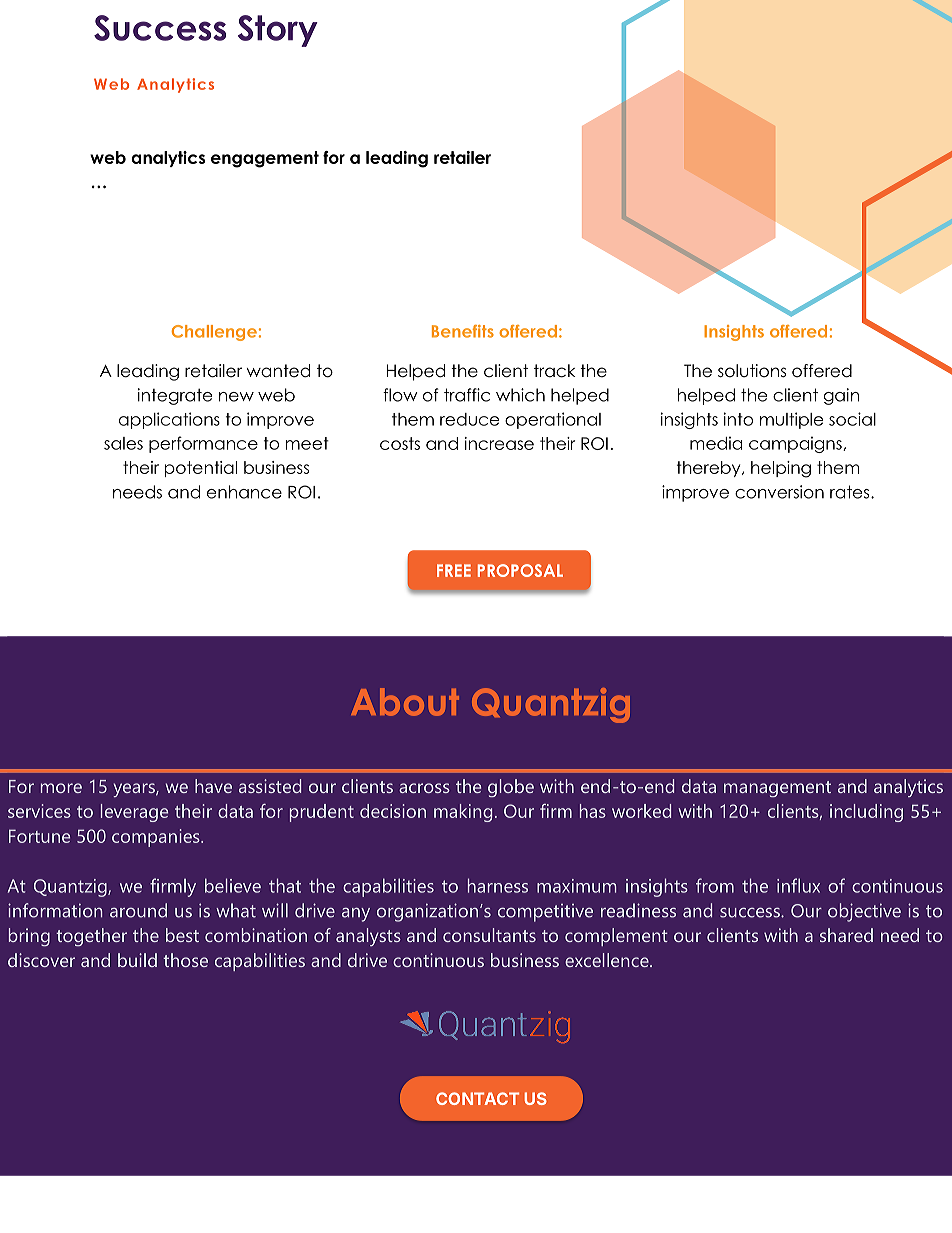 This document has height=1233, width=952. I want to click on making, so click(463, 813).
